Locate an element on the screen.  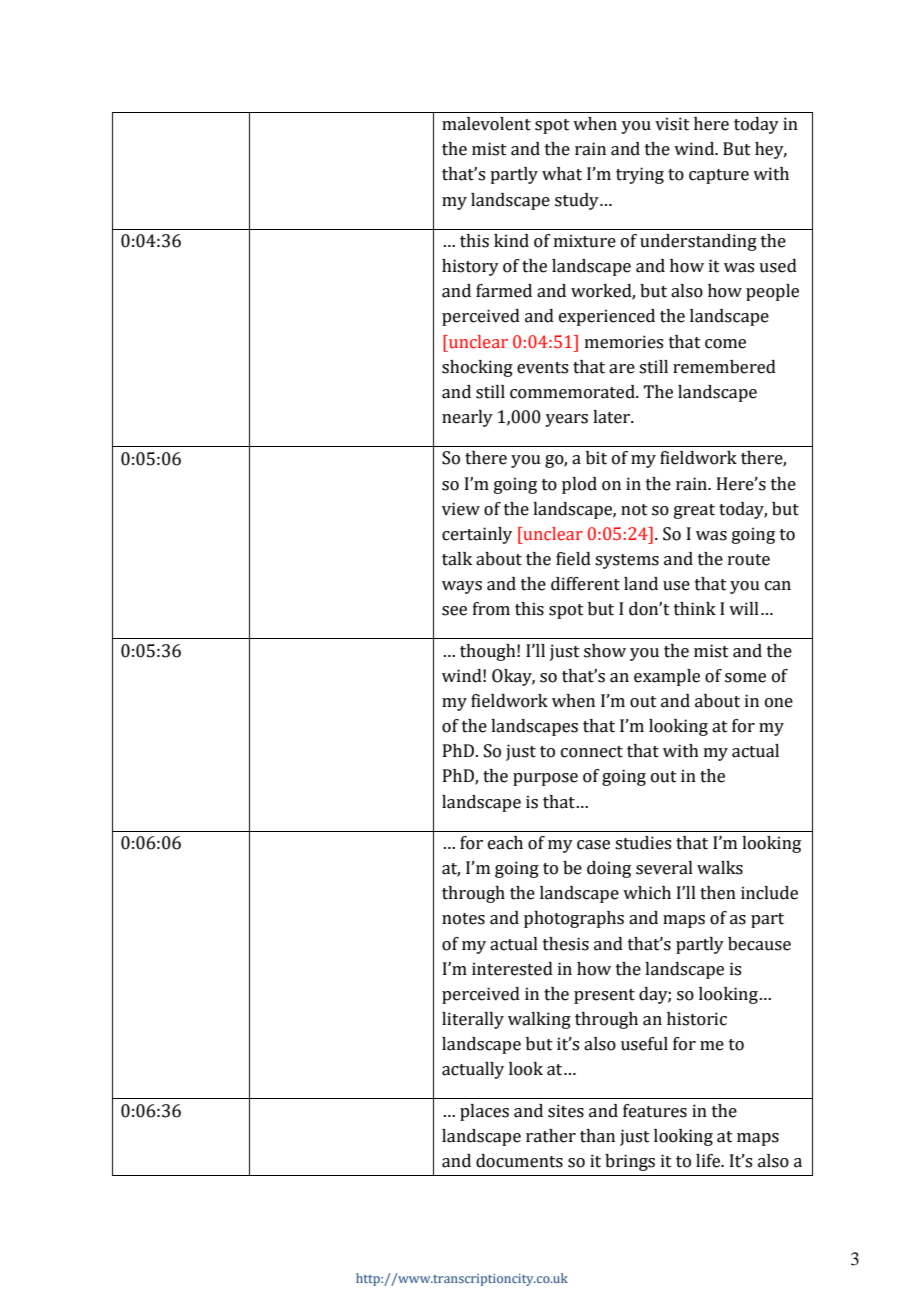
doing is located at coordinates (609, 869).
